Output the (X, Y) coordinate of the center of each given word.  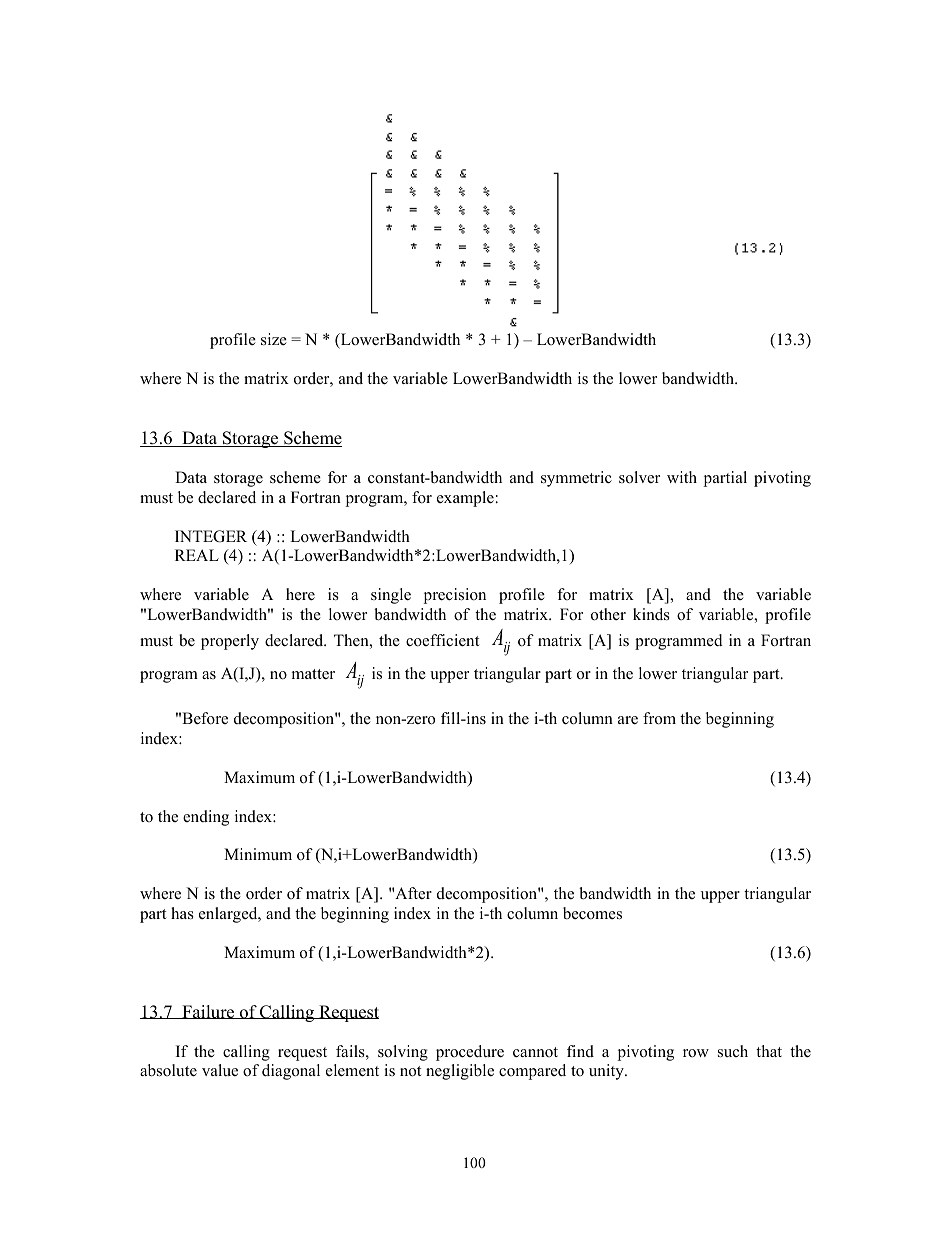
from (659, 718)
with (682, 477)
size (274, 339)
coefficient (442, 640)
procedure (470, 1053)
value (220, 1070)
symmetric (576, 479)
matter (313, 674)
